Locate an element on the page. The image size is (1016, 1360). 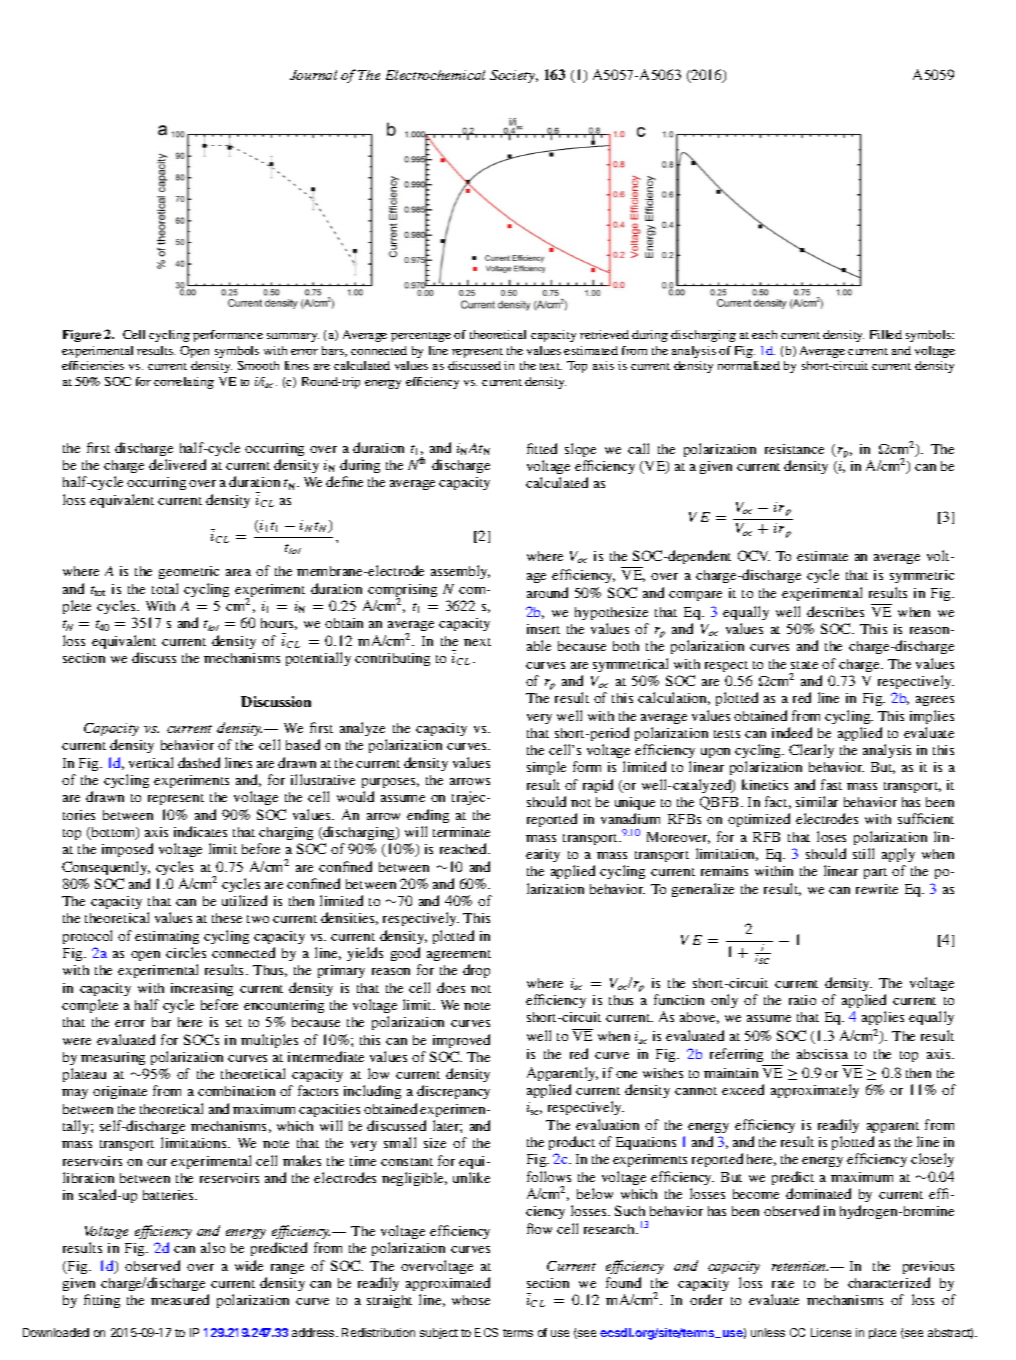
measured is located at coordinates (180, 1299).
